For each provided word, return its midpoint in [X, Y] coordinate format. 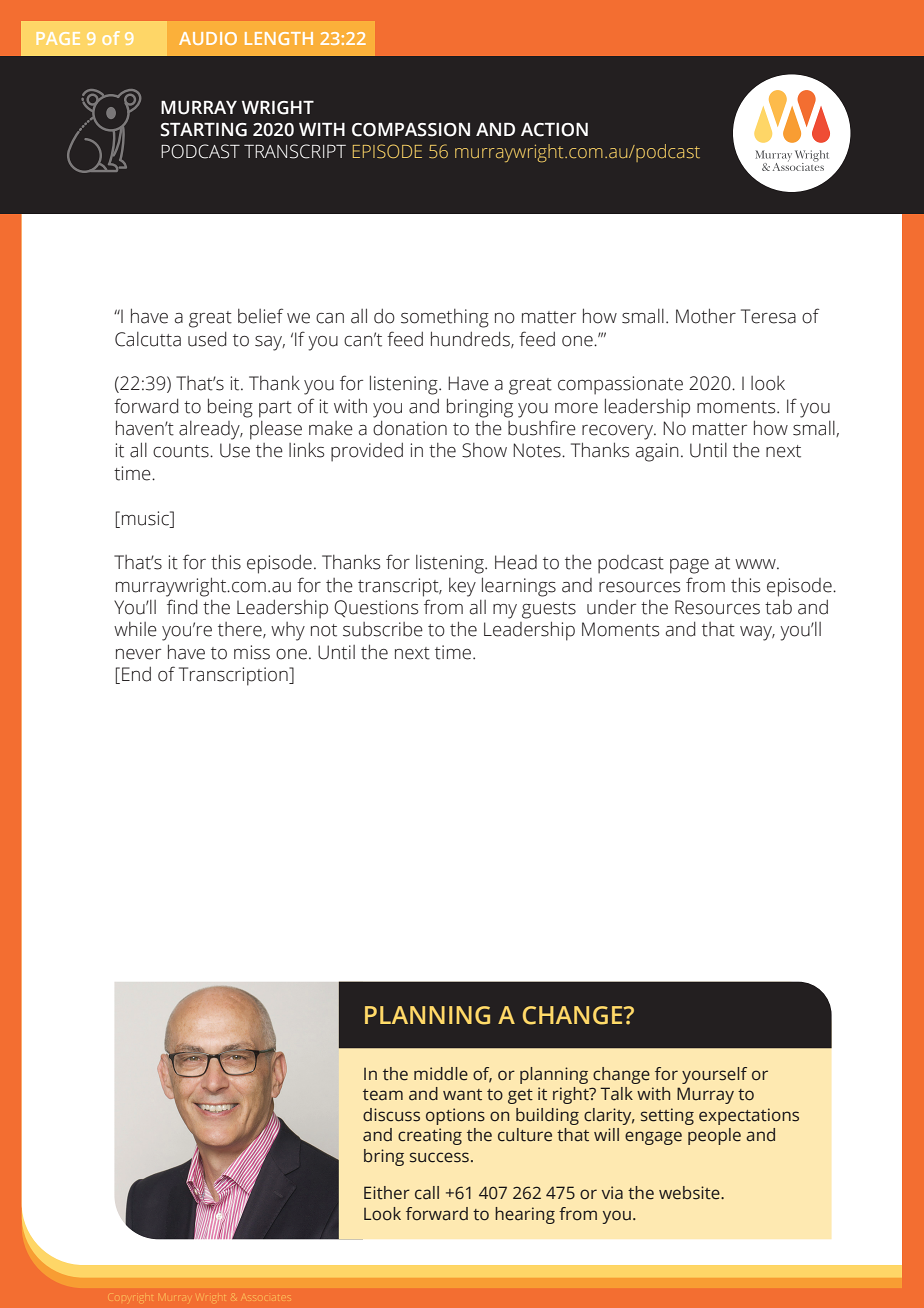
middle [441, 1074]
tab [778, 607]
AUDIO [208, 38]
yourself [714, 1075]
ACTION [554, 130]
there [241, 630]
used [207, 339]
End [136, 674]
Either [387, 1193]
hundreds [471, 339]
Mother [706, 316]
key [462, 587]
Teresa [768, 316]
